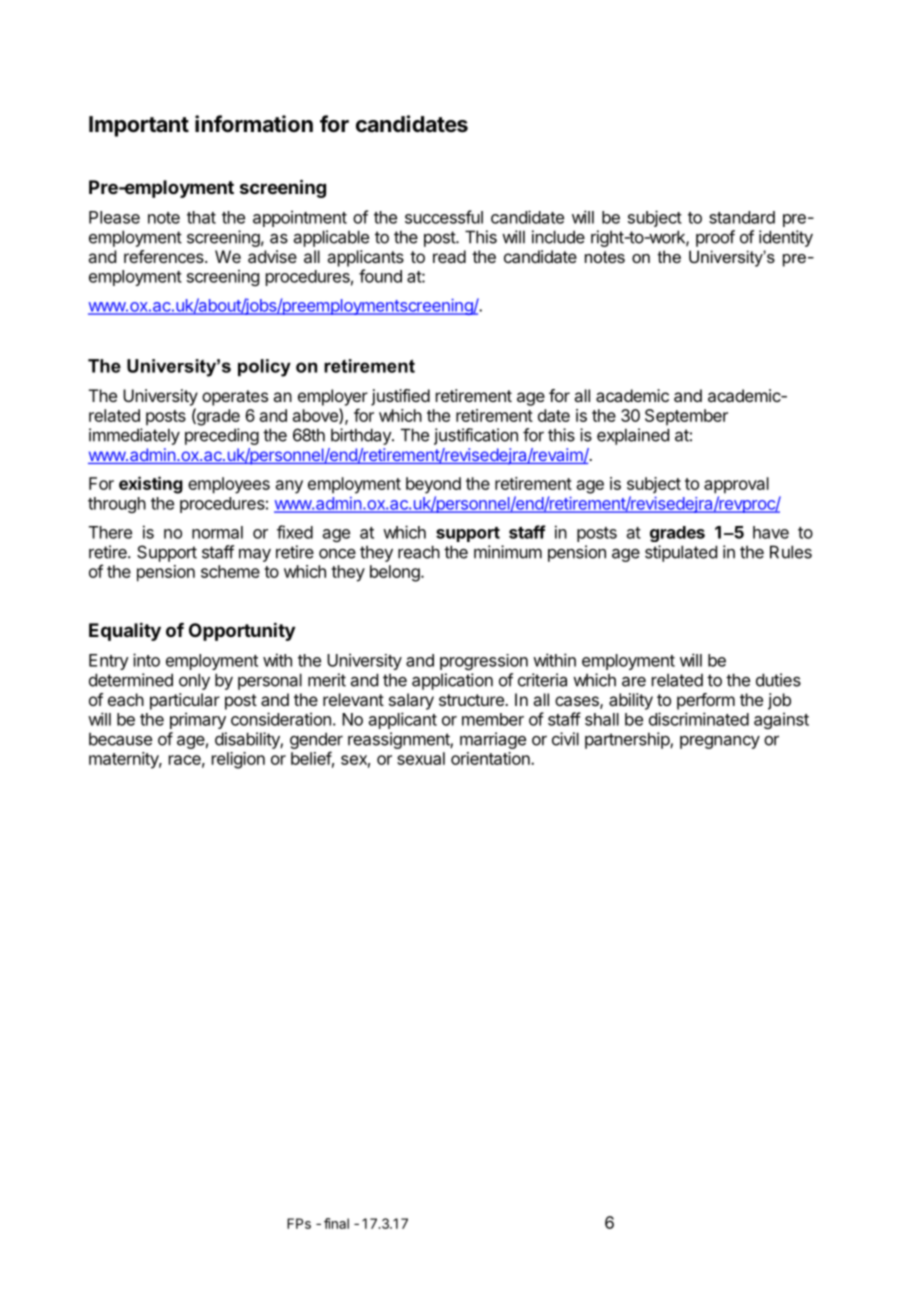 This screenshot has height=1308, width=924. Describe the element at coordinates (139, 126) in the screenshot. I see `Important` at that location.
